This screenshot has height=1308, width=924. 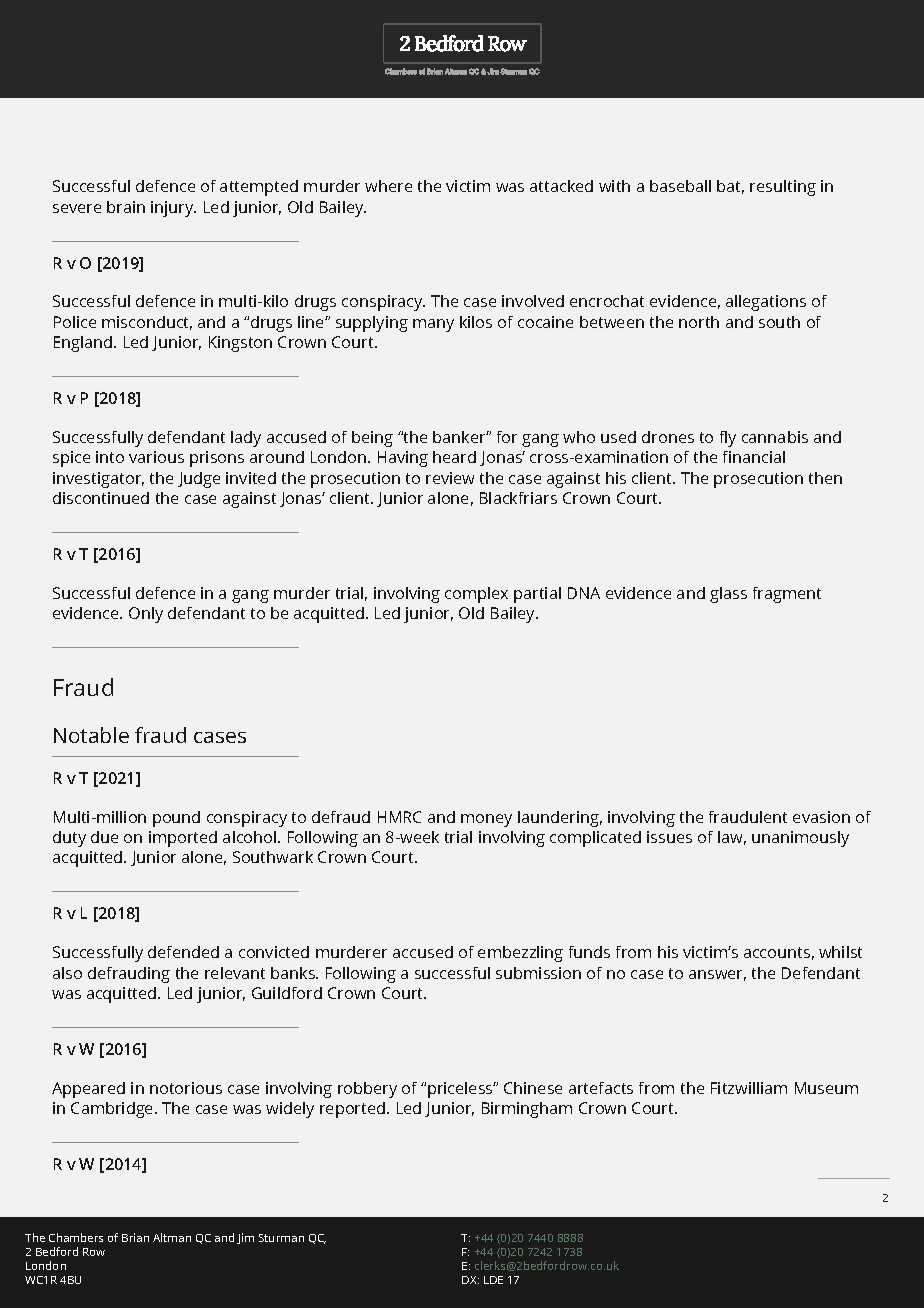 What do you see at coordinates (183, 952) in the screenshot?
I see `defended` at bounding box center [183, 952].
